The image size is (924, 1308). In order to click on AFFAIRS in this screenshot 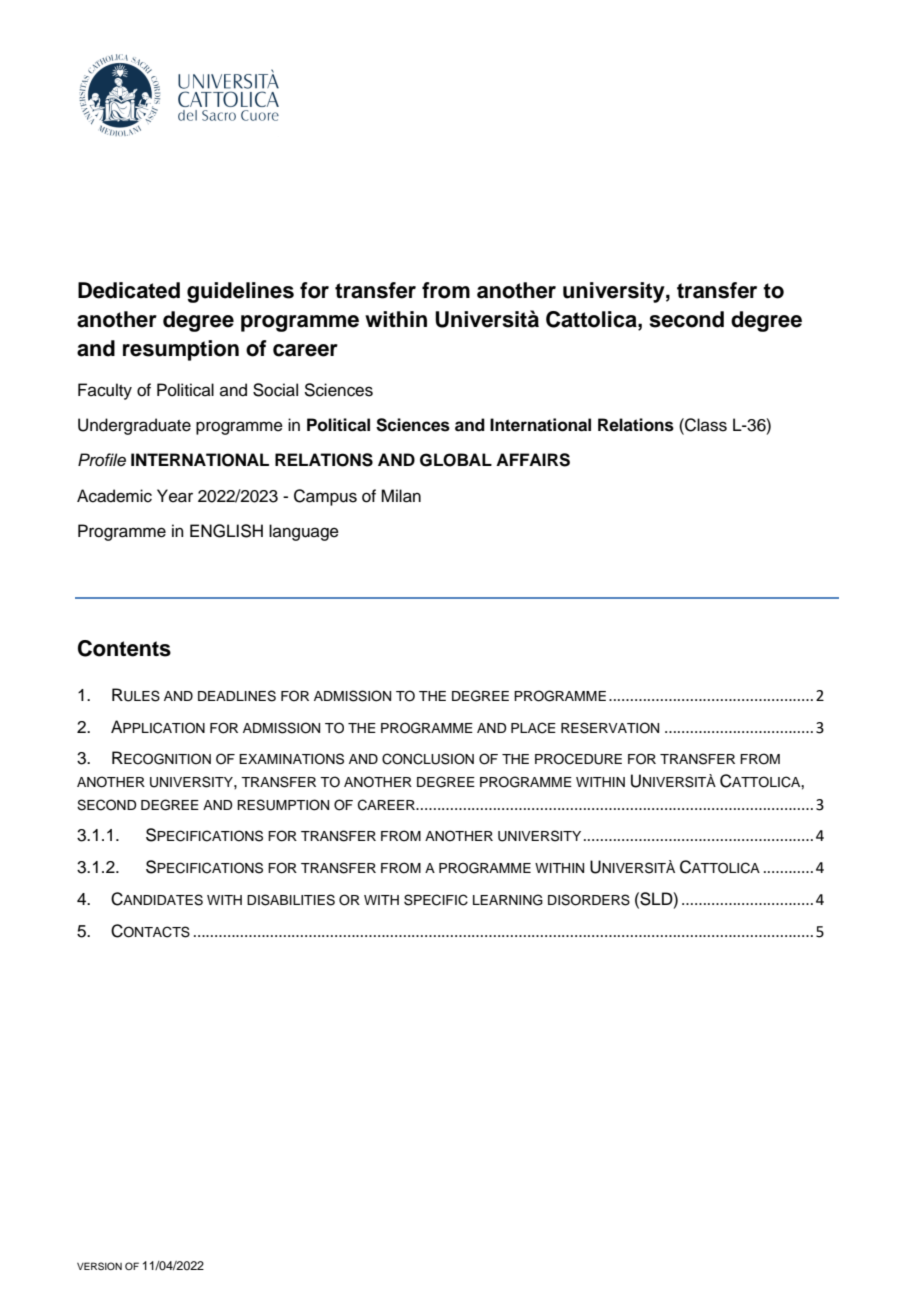, I will do `click(533, 460)`.
